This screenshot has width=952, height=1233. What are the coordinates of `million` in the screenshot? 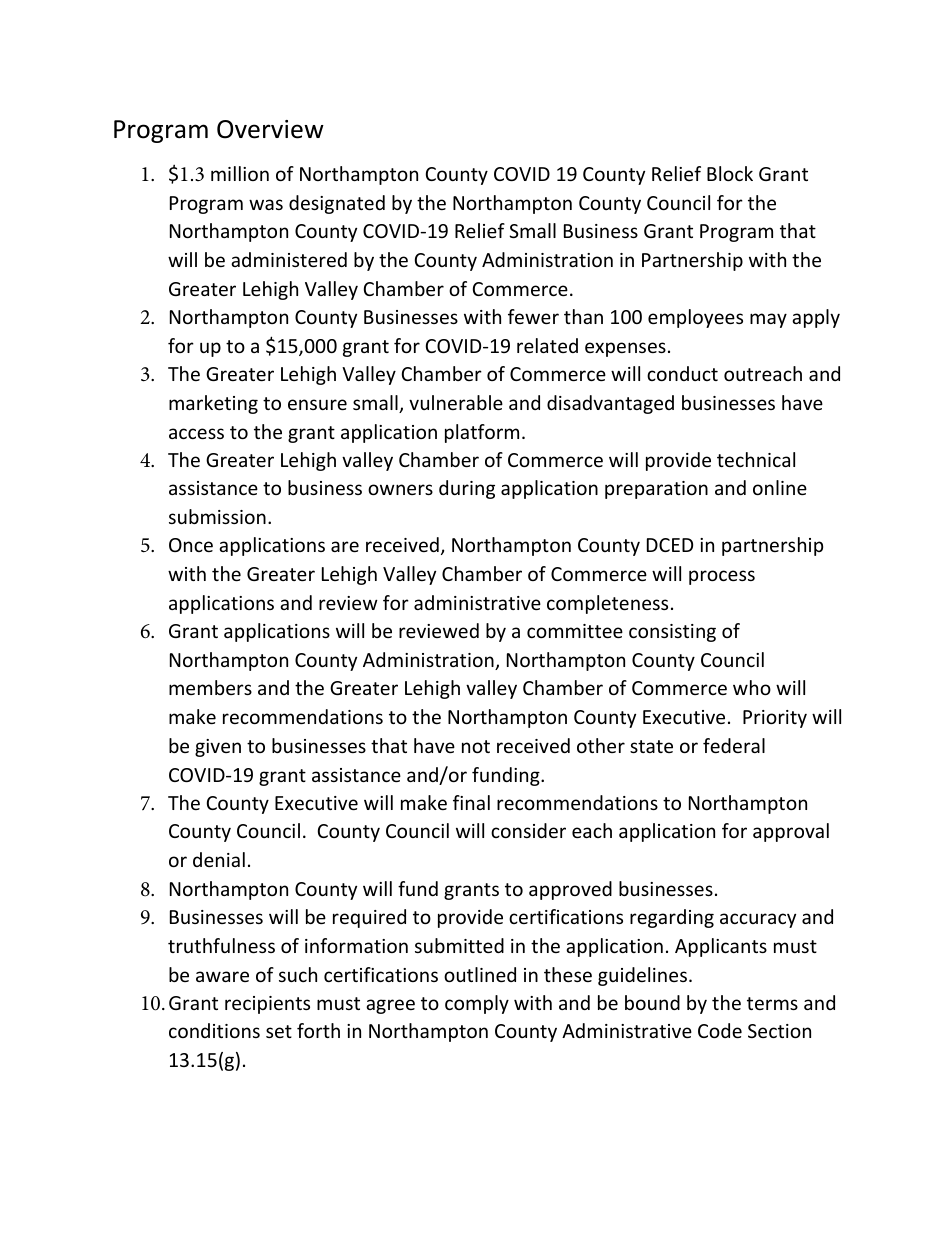 It's located at (240, 173).
